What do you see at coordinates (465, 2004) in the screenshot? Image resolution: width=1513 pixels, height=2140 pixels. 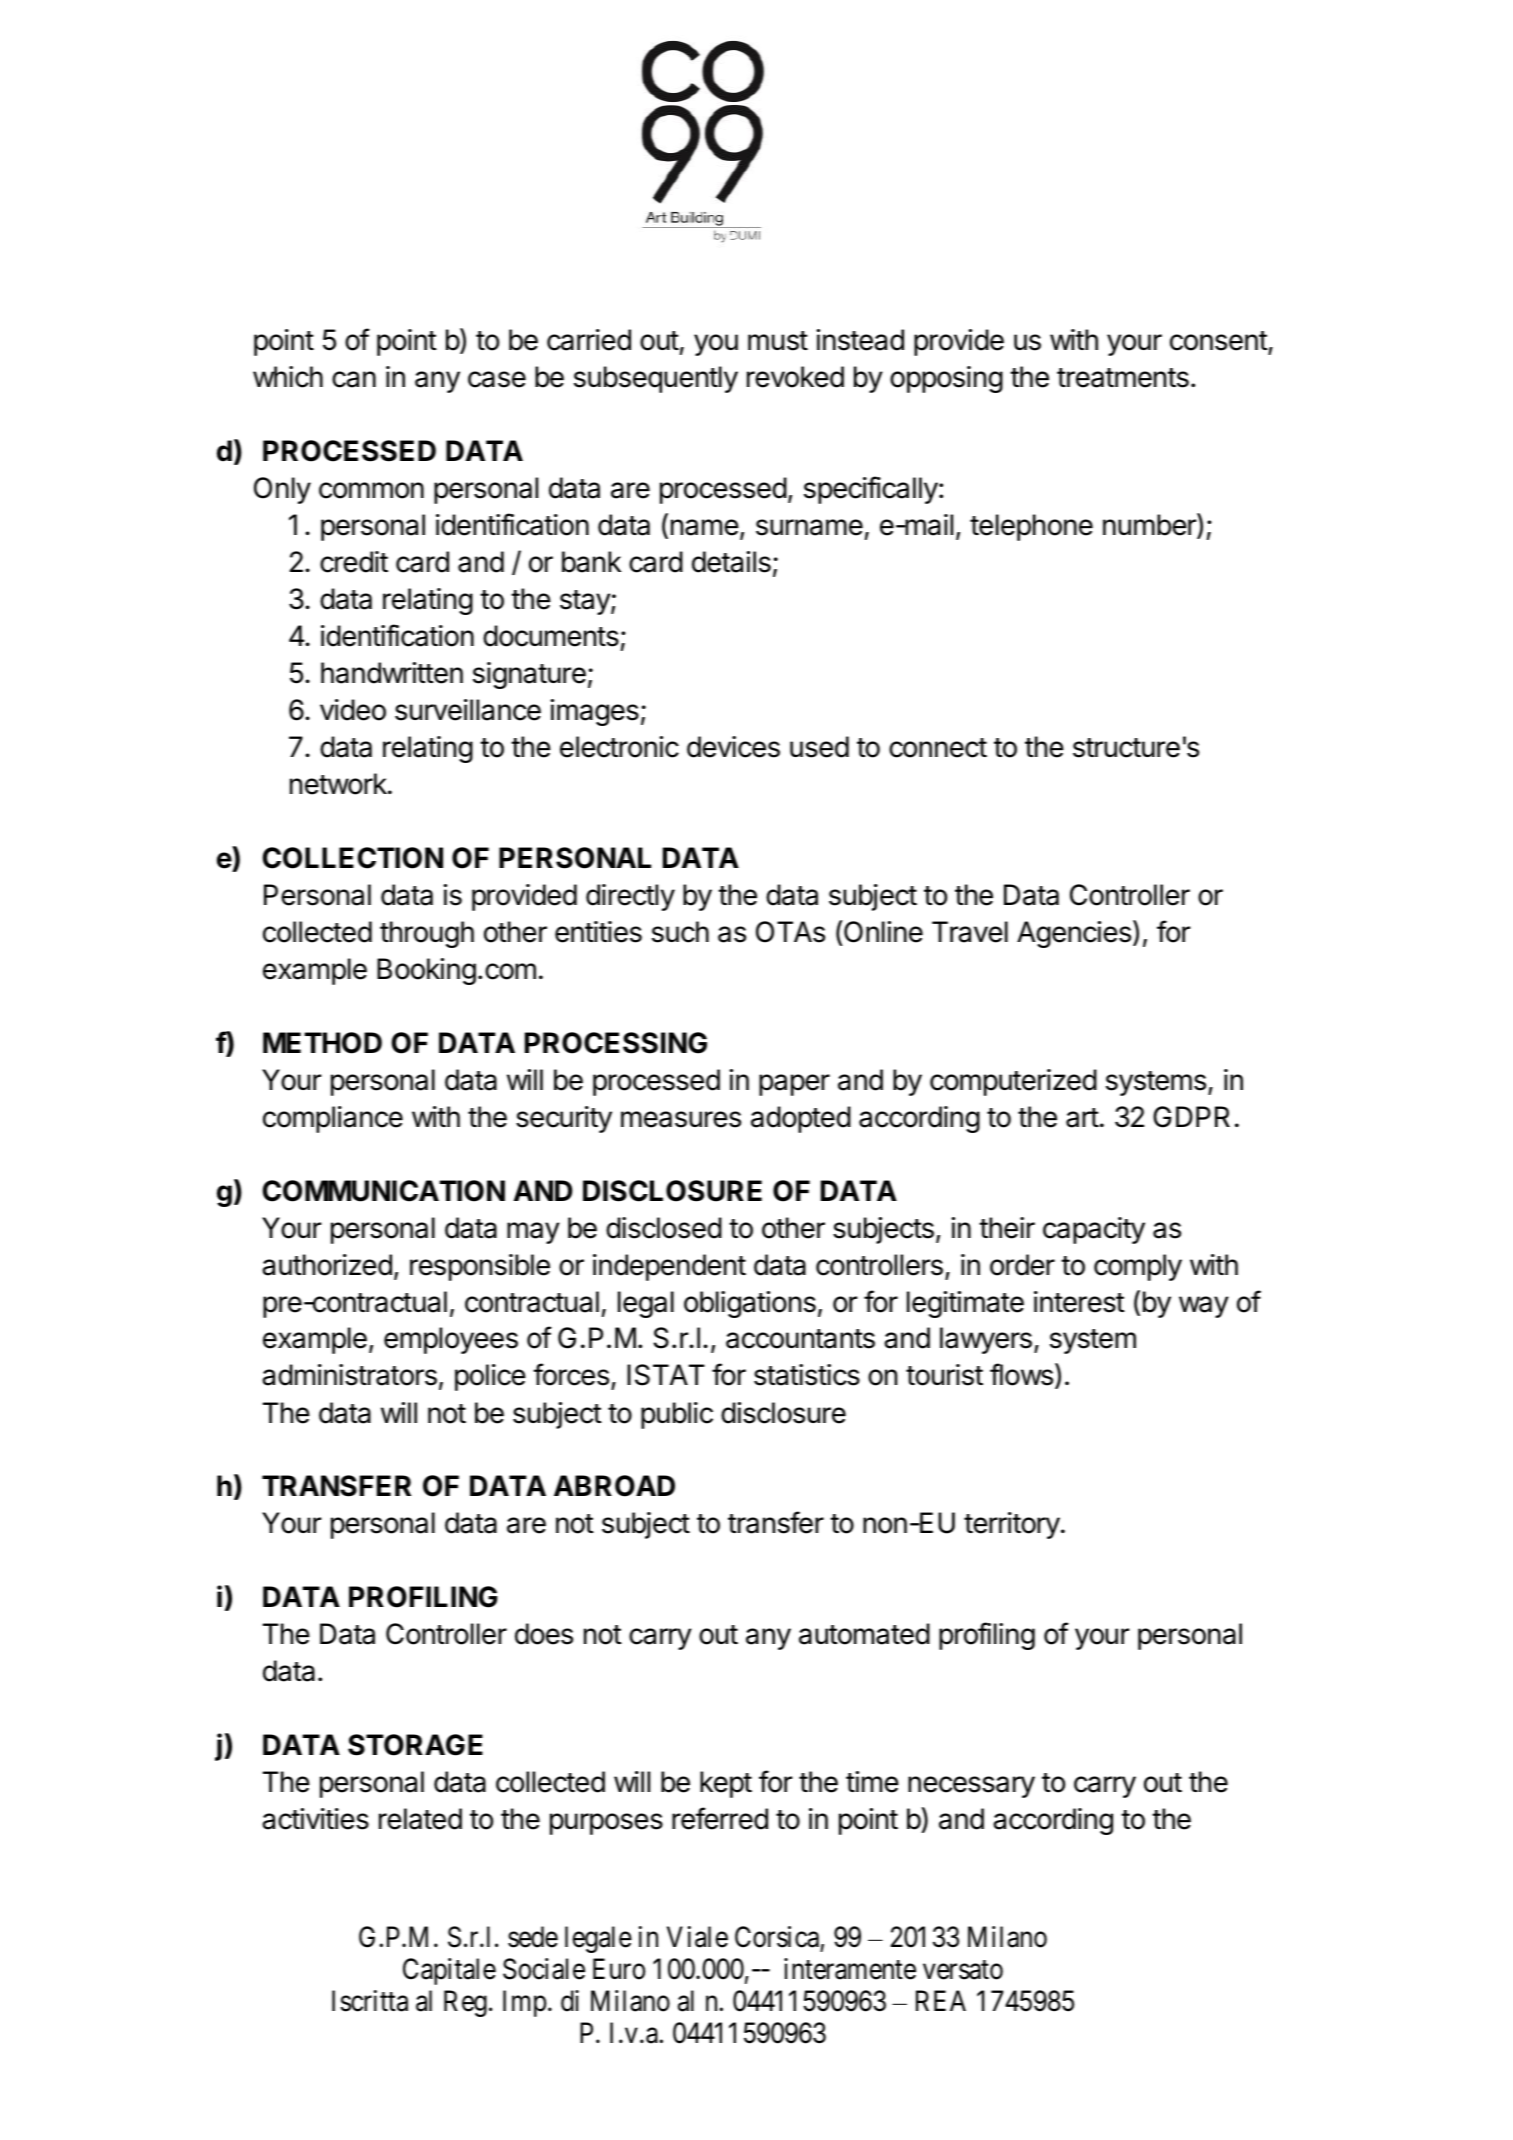 I see `Reg` at bounding box center [465, 2004].
